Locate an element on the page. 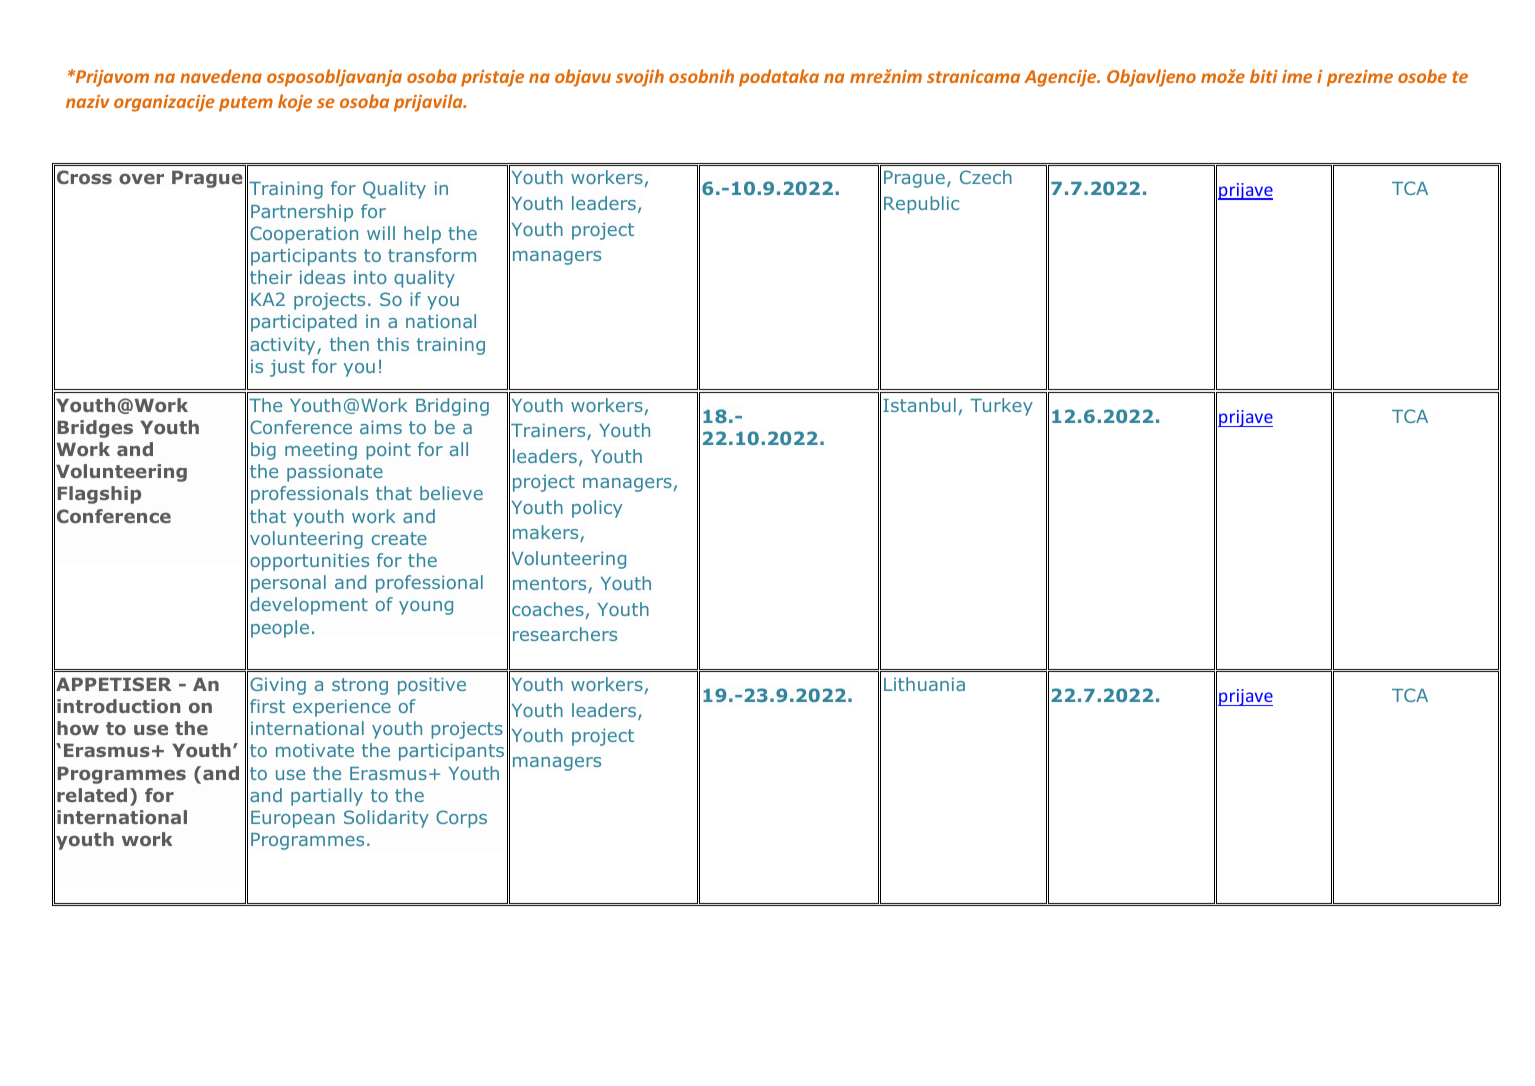  European is located at coordinates (293, 819).
